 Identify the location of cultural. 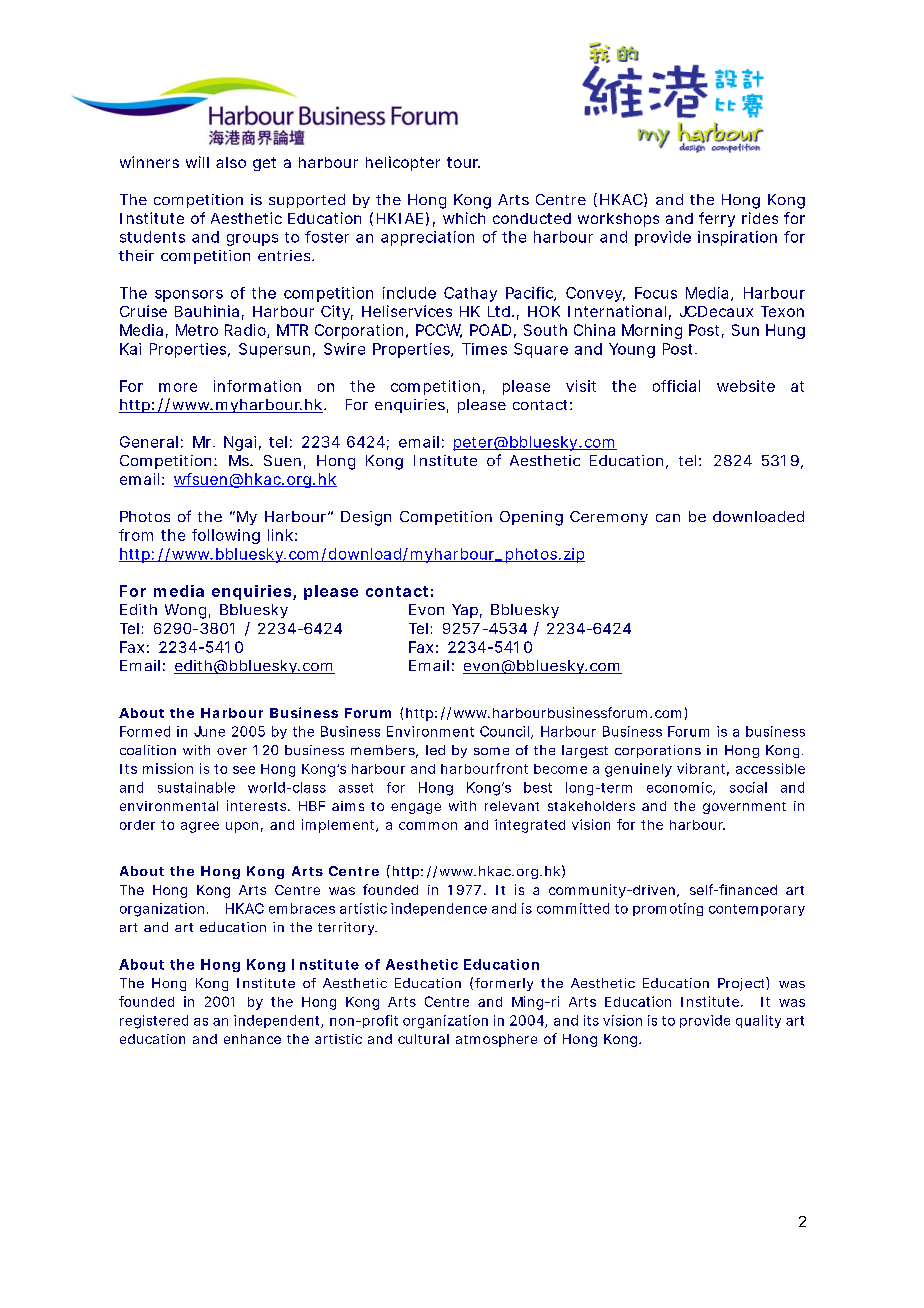
(423, 1039).
